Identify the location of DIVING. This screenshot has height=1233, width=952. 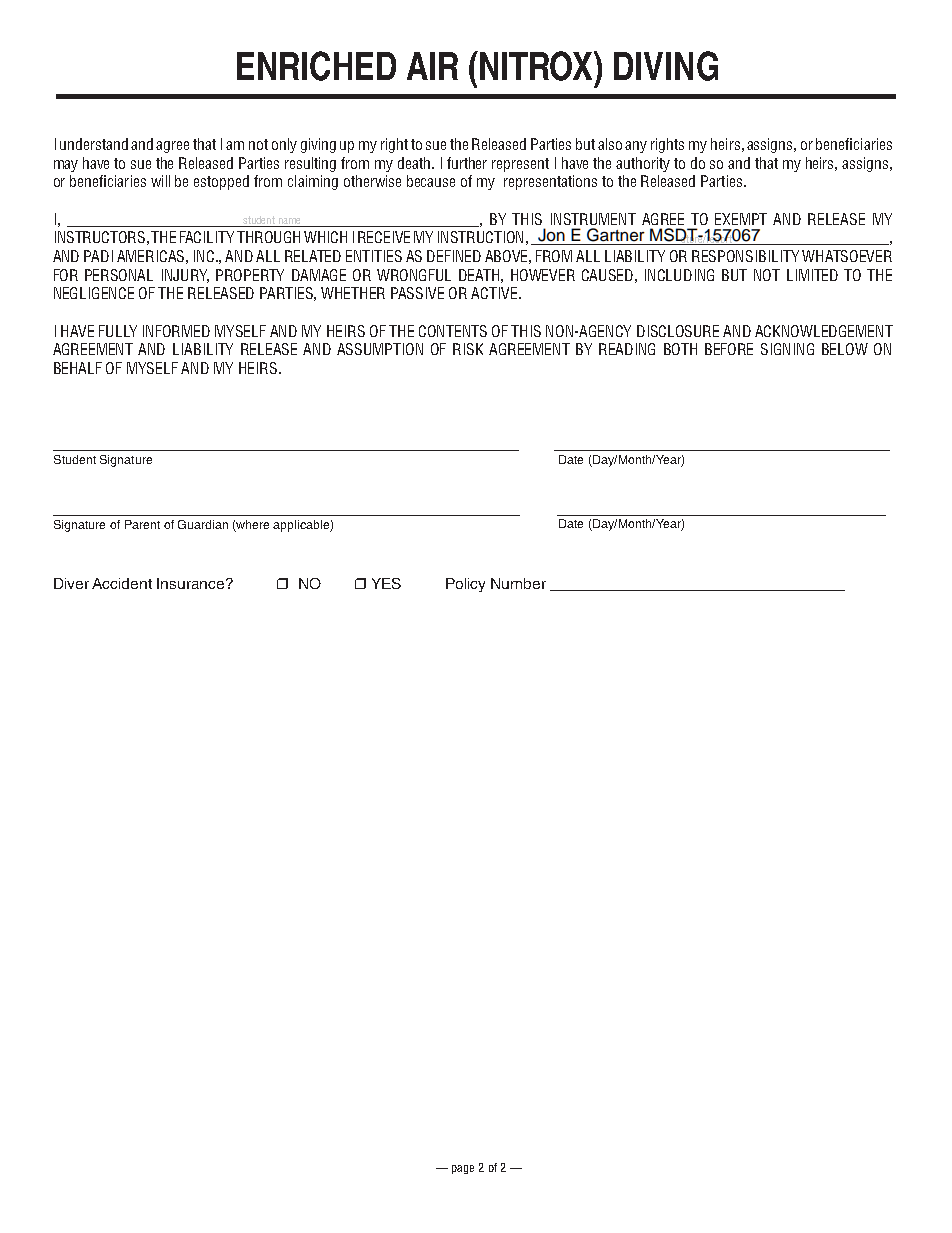
(666, 66).
